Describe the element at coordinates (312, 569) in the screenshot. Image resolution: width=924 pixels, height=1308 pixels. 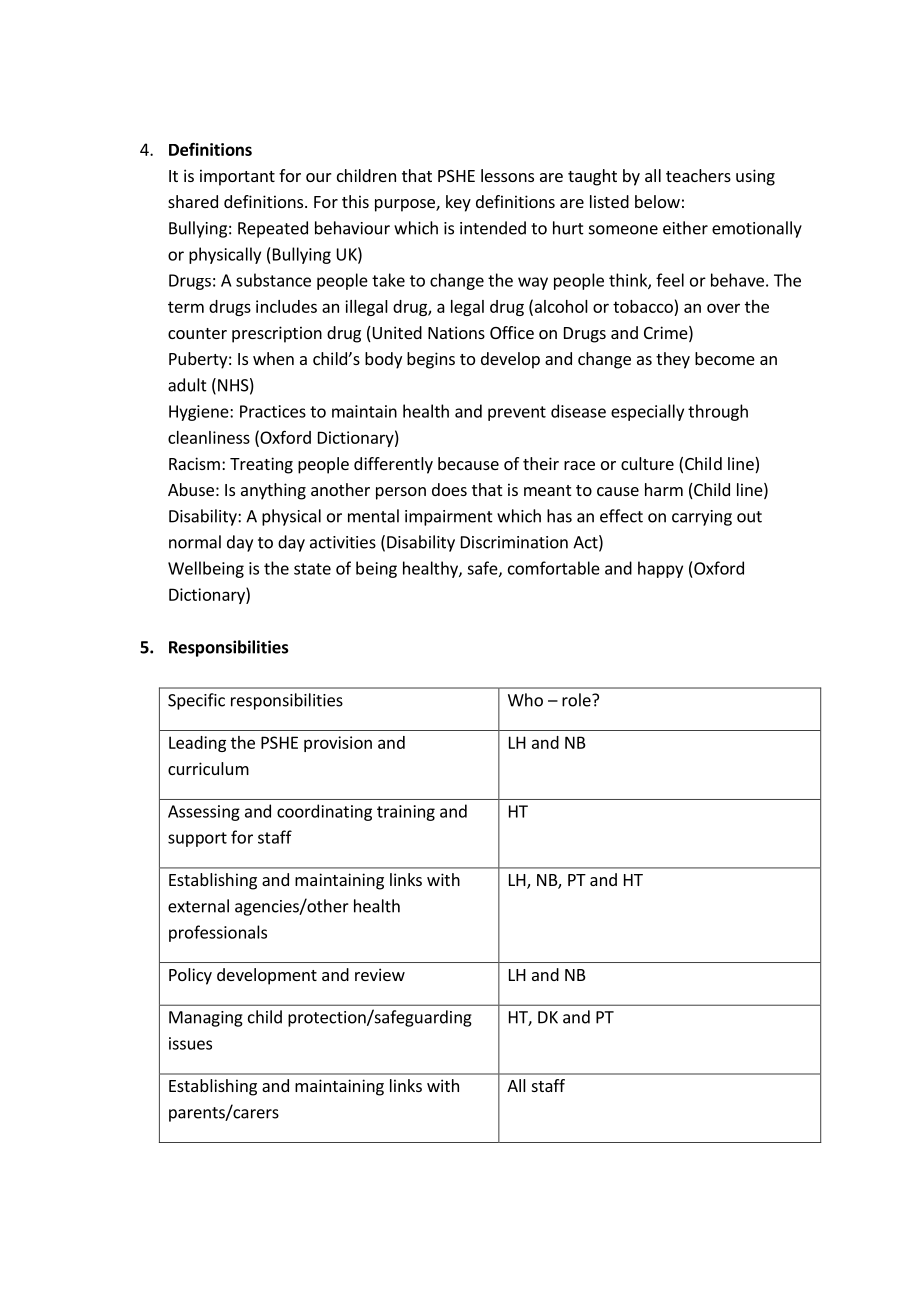
I see `state` at that location.
